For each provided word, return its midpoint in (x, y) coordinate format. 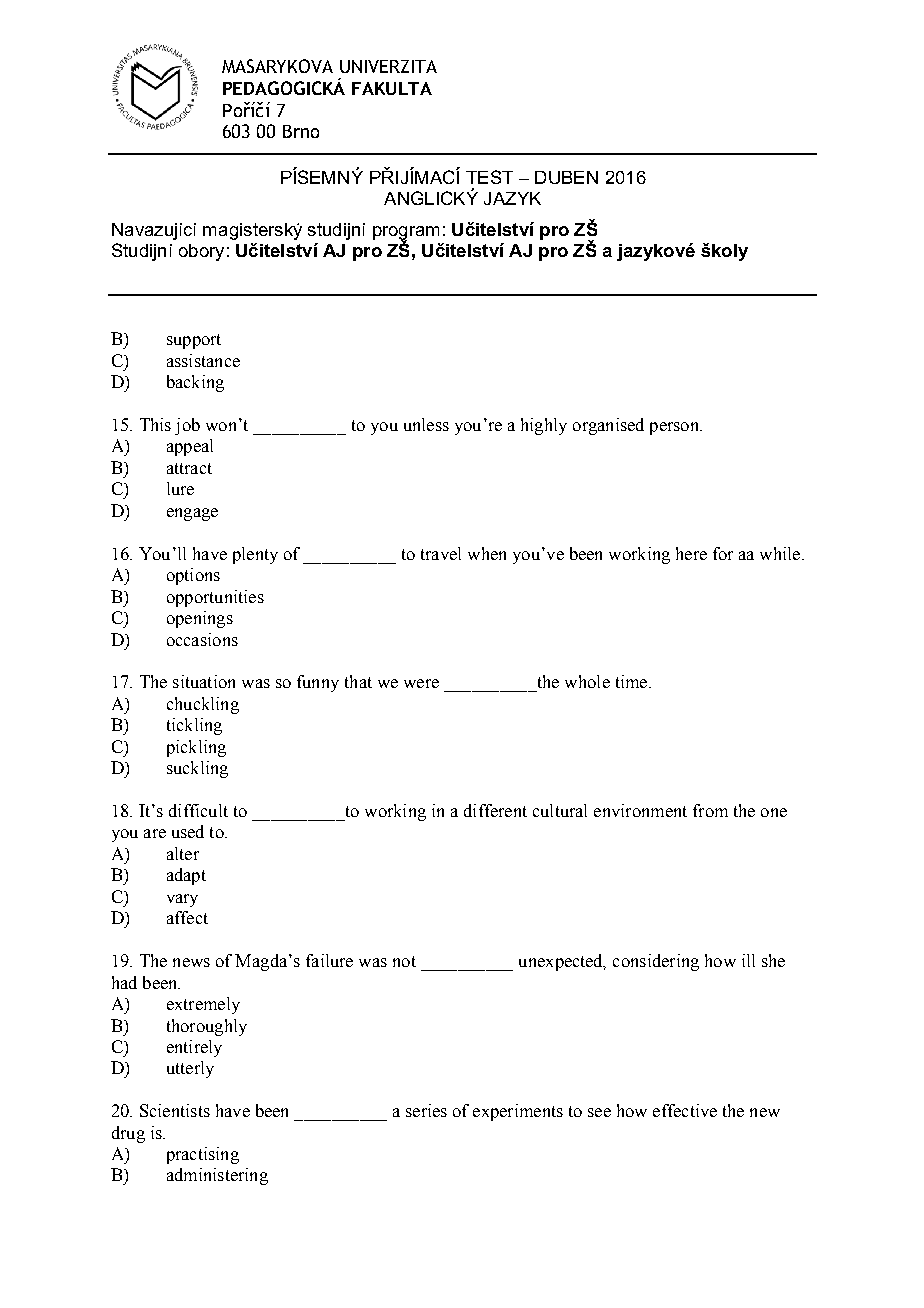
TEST (489, 177)
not (404, 961)
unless (426, 424)
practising (203, 1155)
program (406, 234)
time (633, 681)
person (675, 428)
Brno (301, 131)
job (187, 426)
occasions (202, 639)
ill (748, 960)
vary (182, 900)
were (421, 683)
